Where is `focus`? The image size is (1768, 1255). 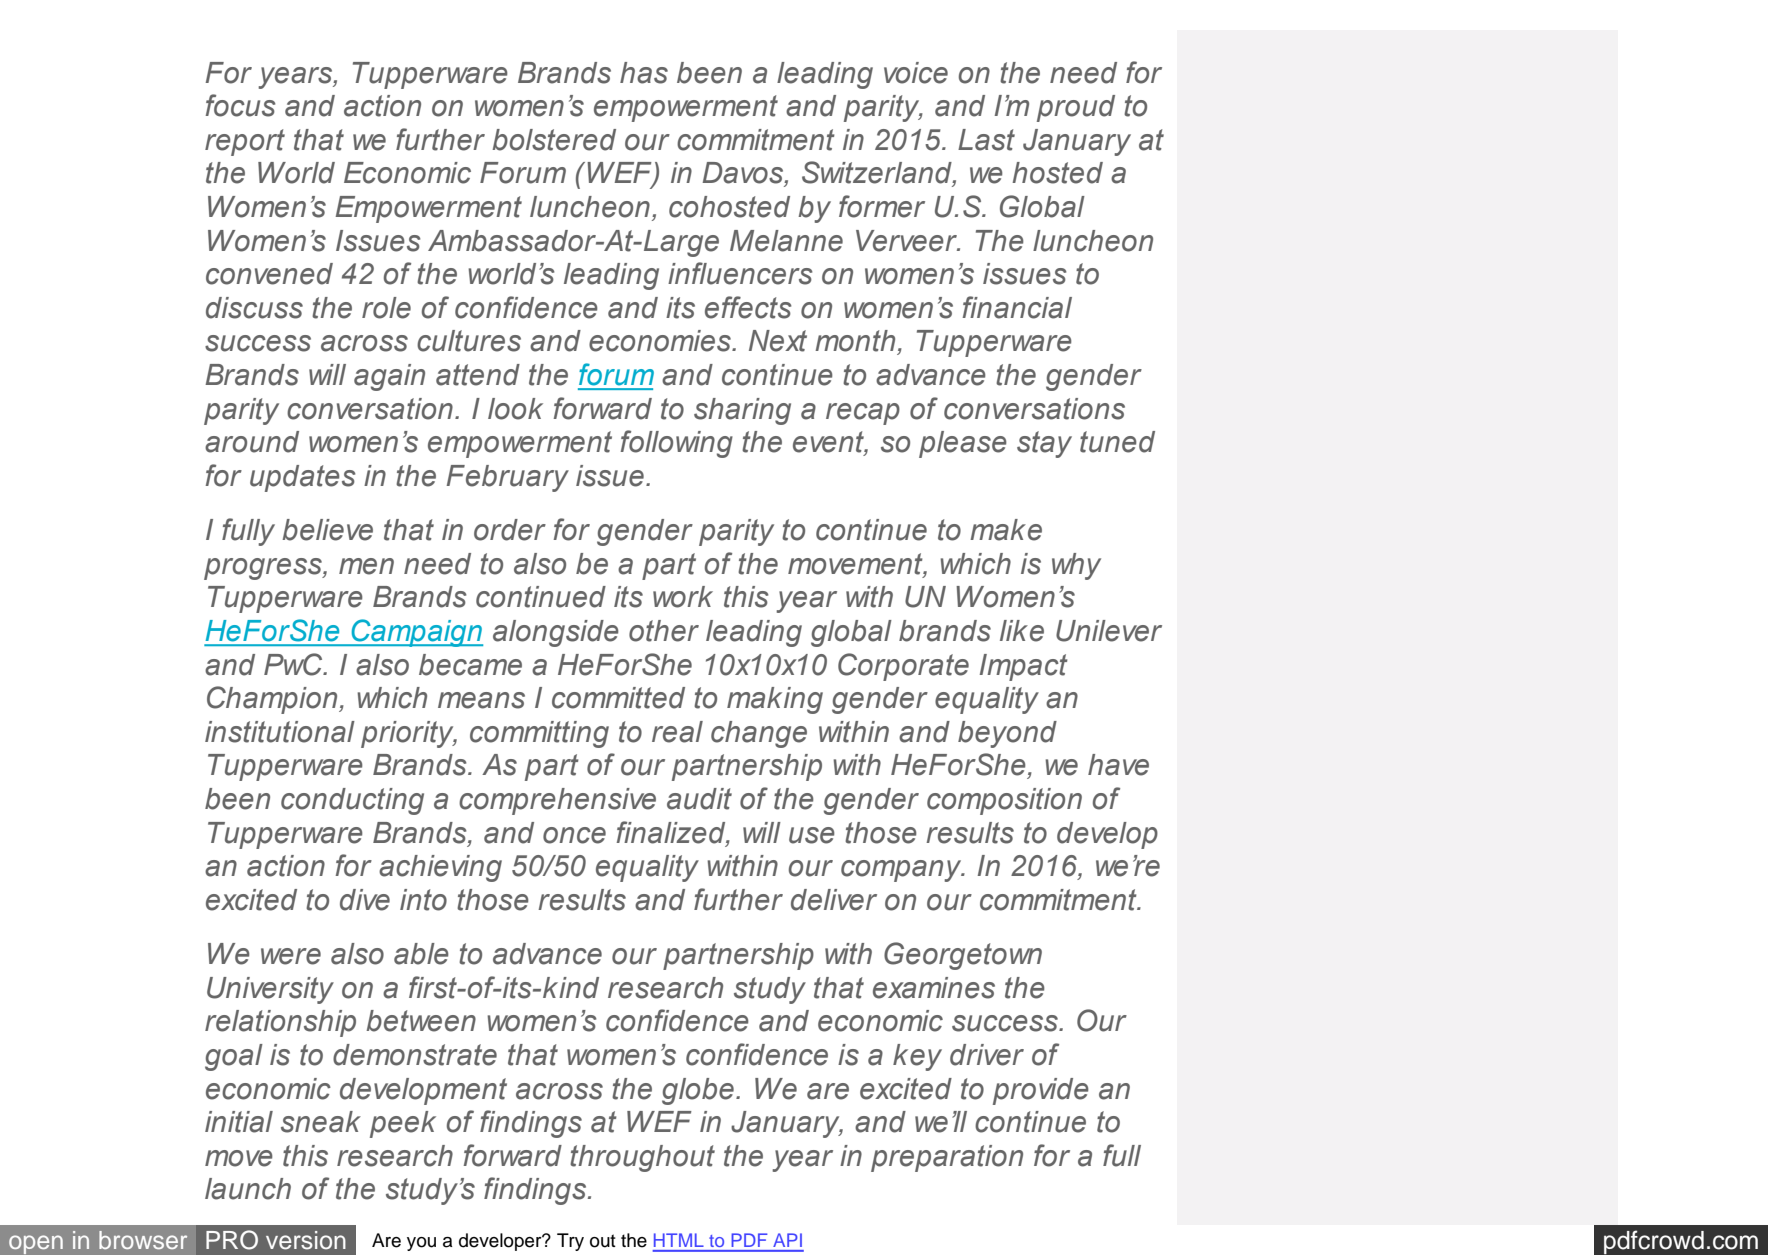 focus is located at coordinates (241, 105).
